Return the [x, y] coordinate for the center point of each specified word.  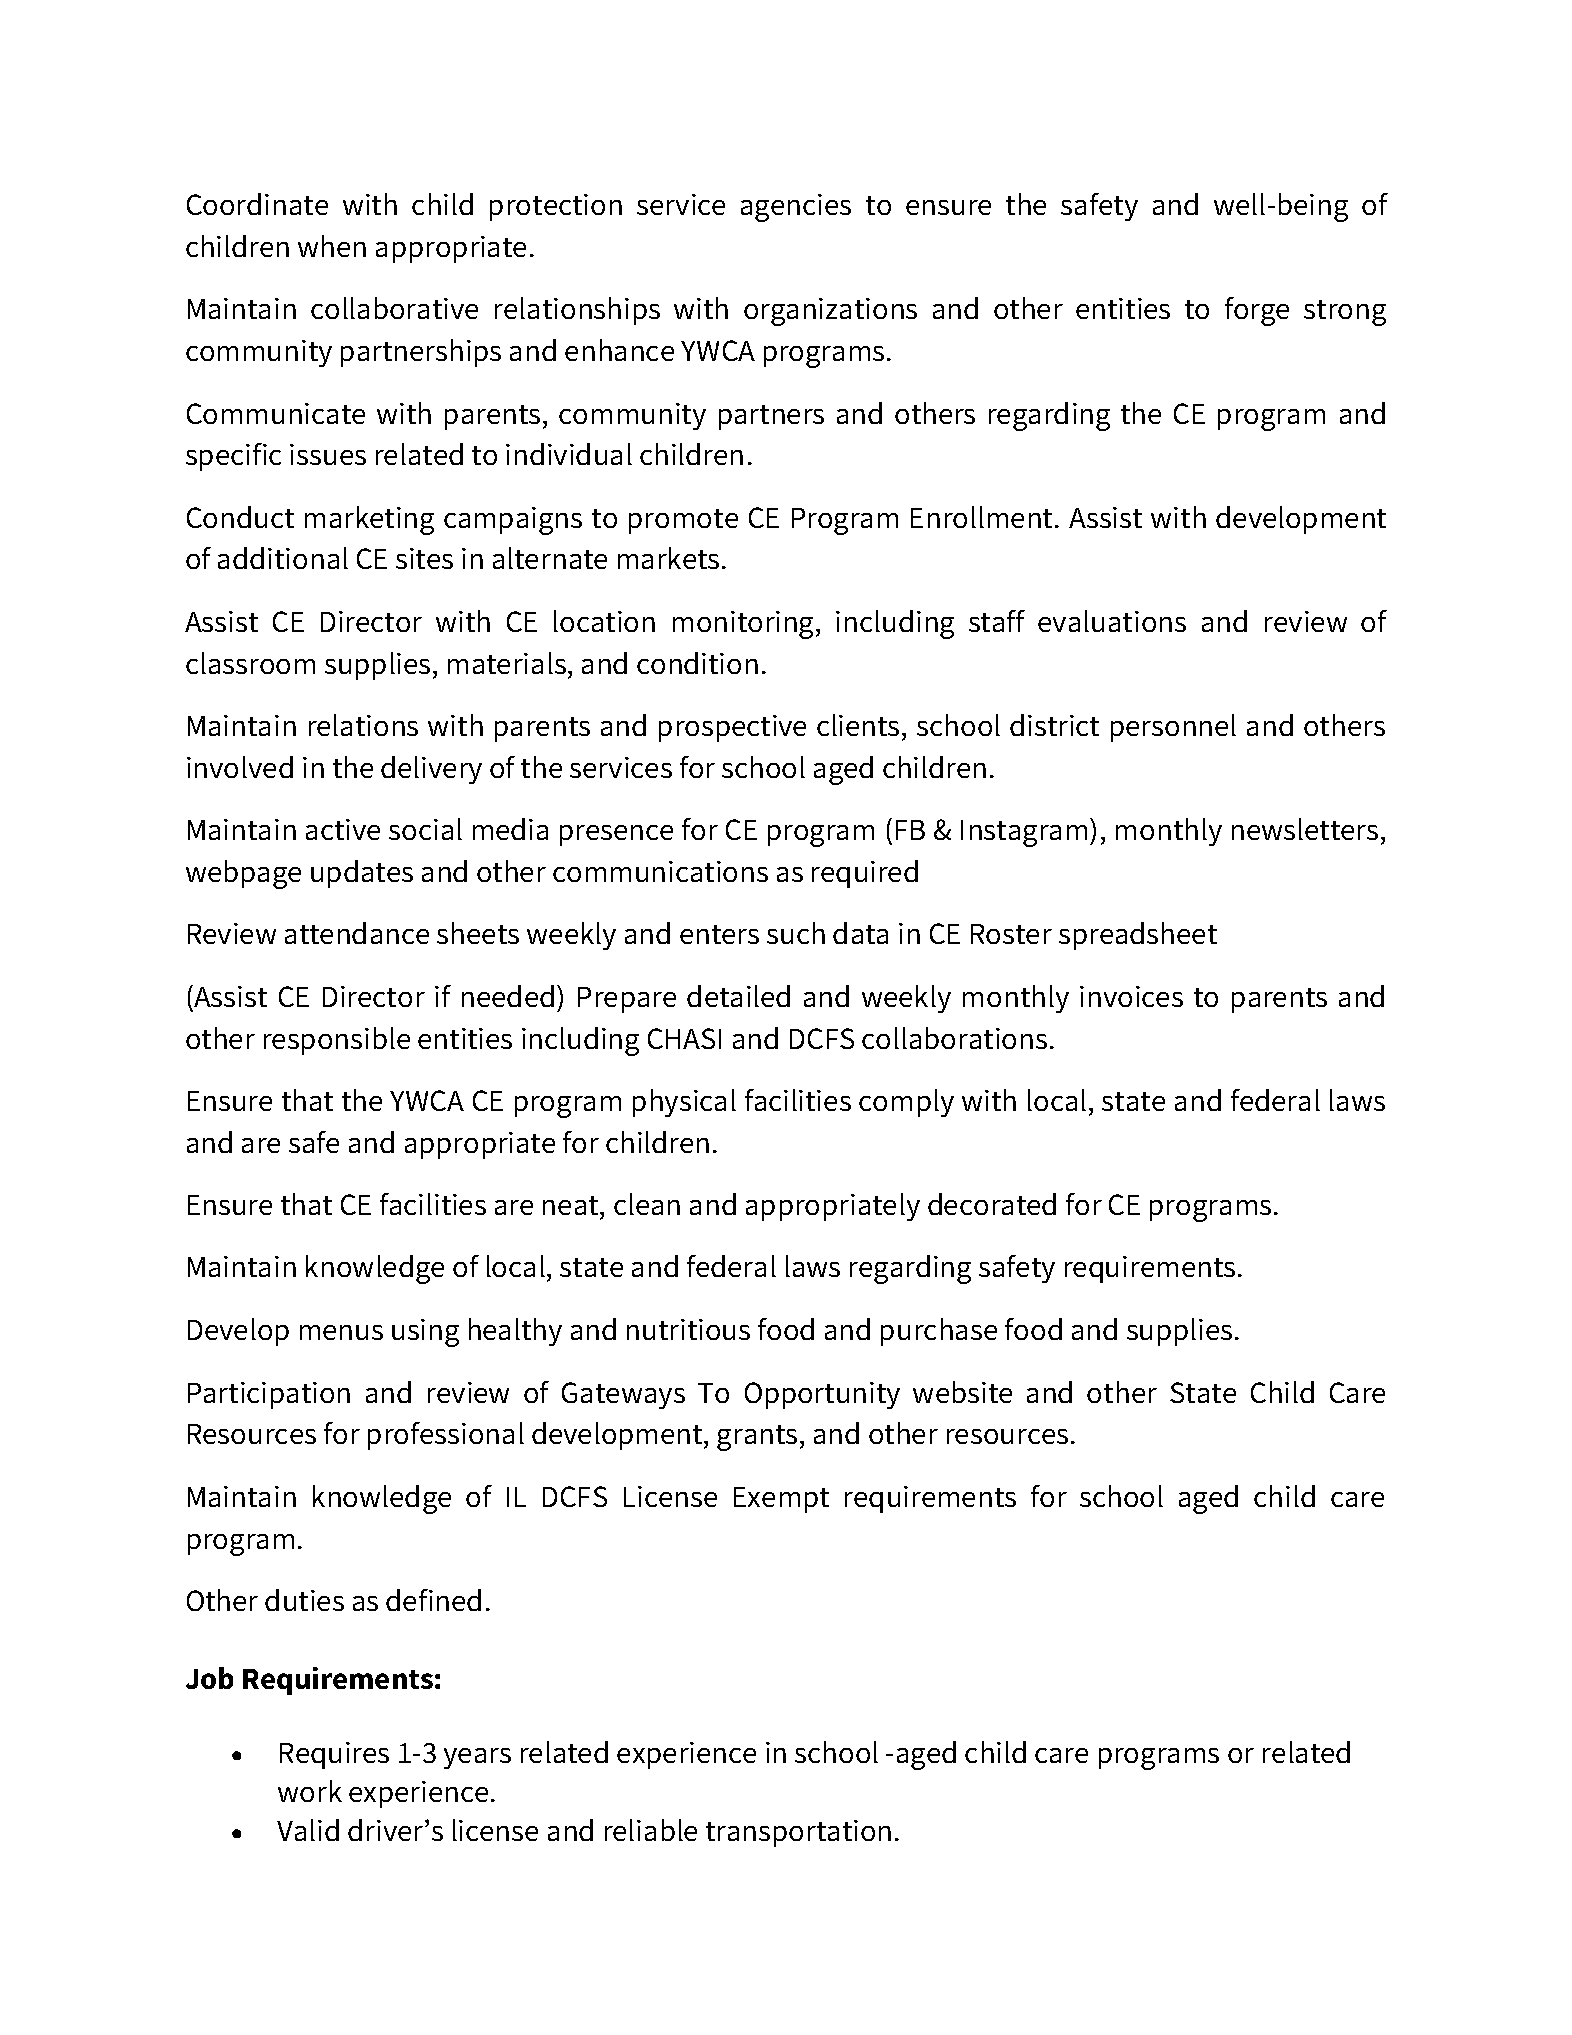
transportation [798, 1833]
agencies [796, 208]
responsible [337, 1041]
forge [1257, 311]
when [332, 246]
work [310, 1791]
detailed [738, 996]
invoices [1131, 996]
